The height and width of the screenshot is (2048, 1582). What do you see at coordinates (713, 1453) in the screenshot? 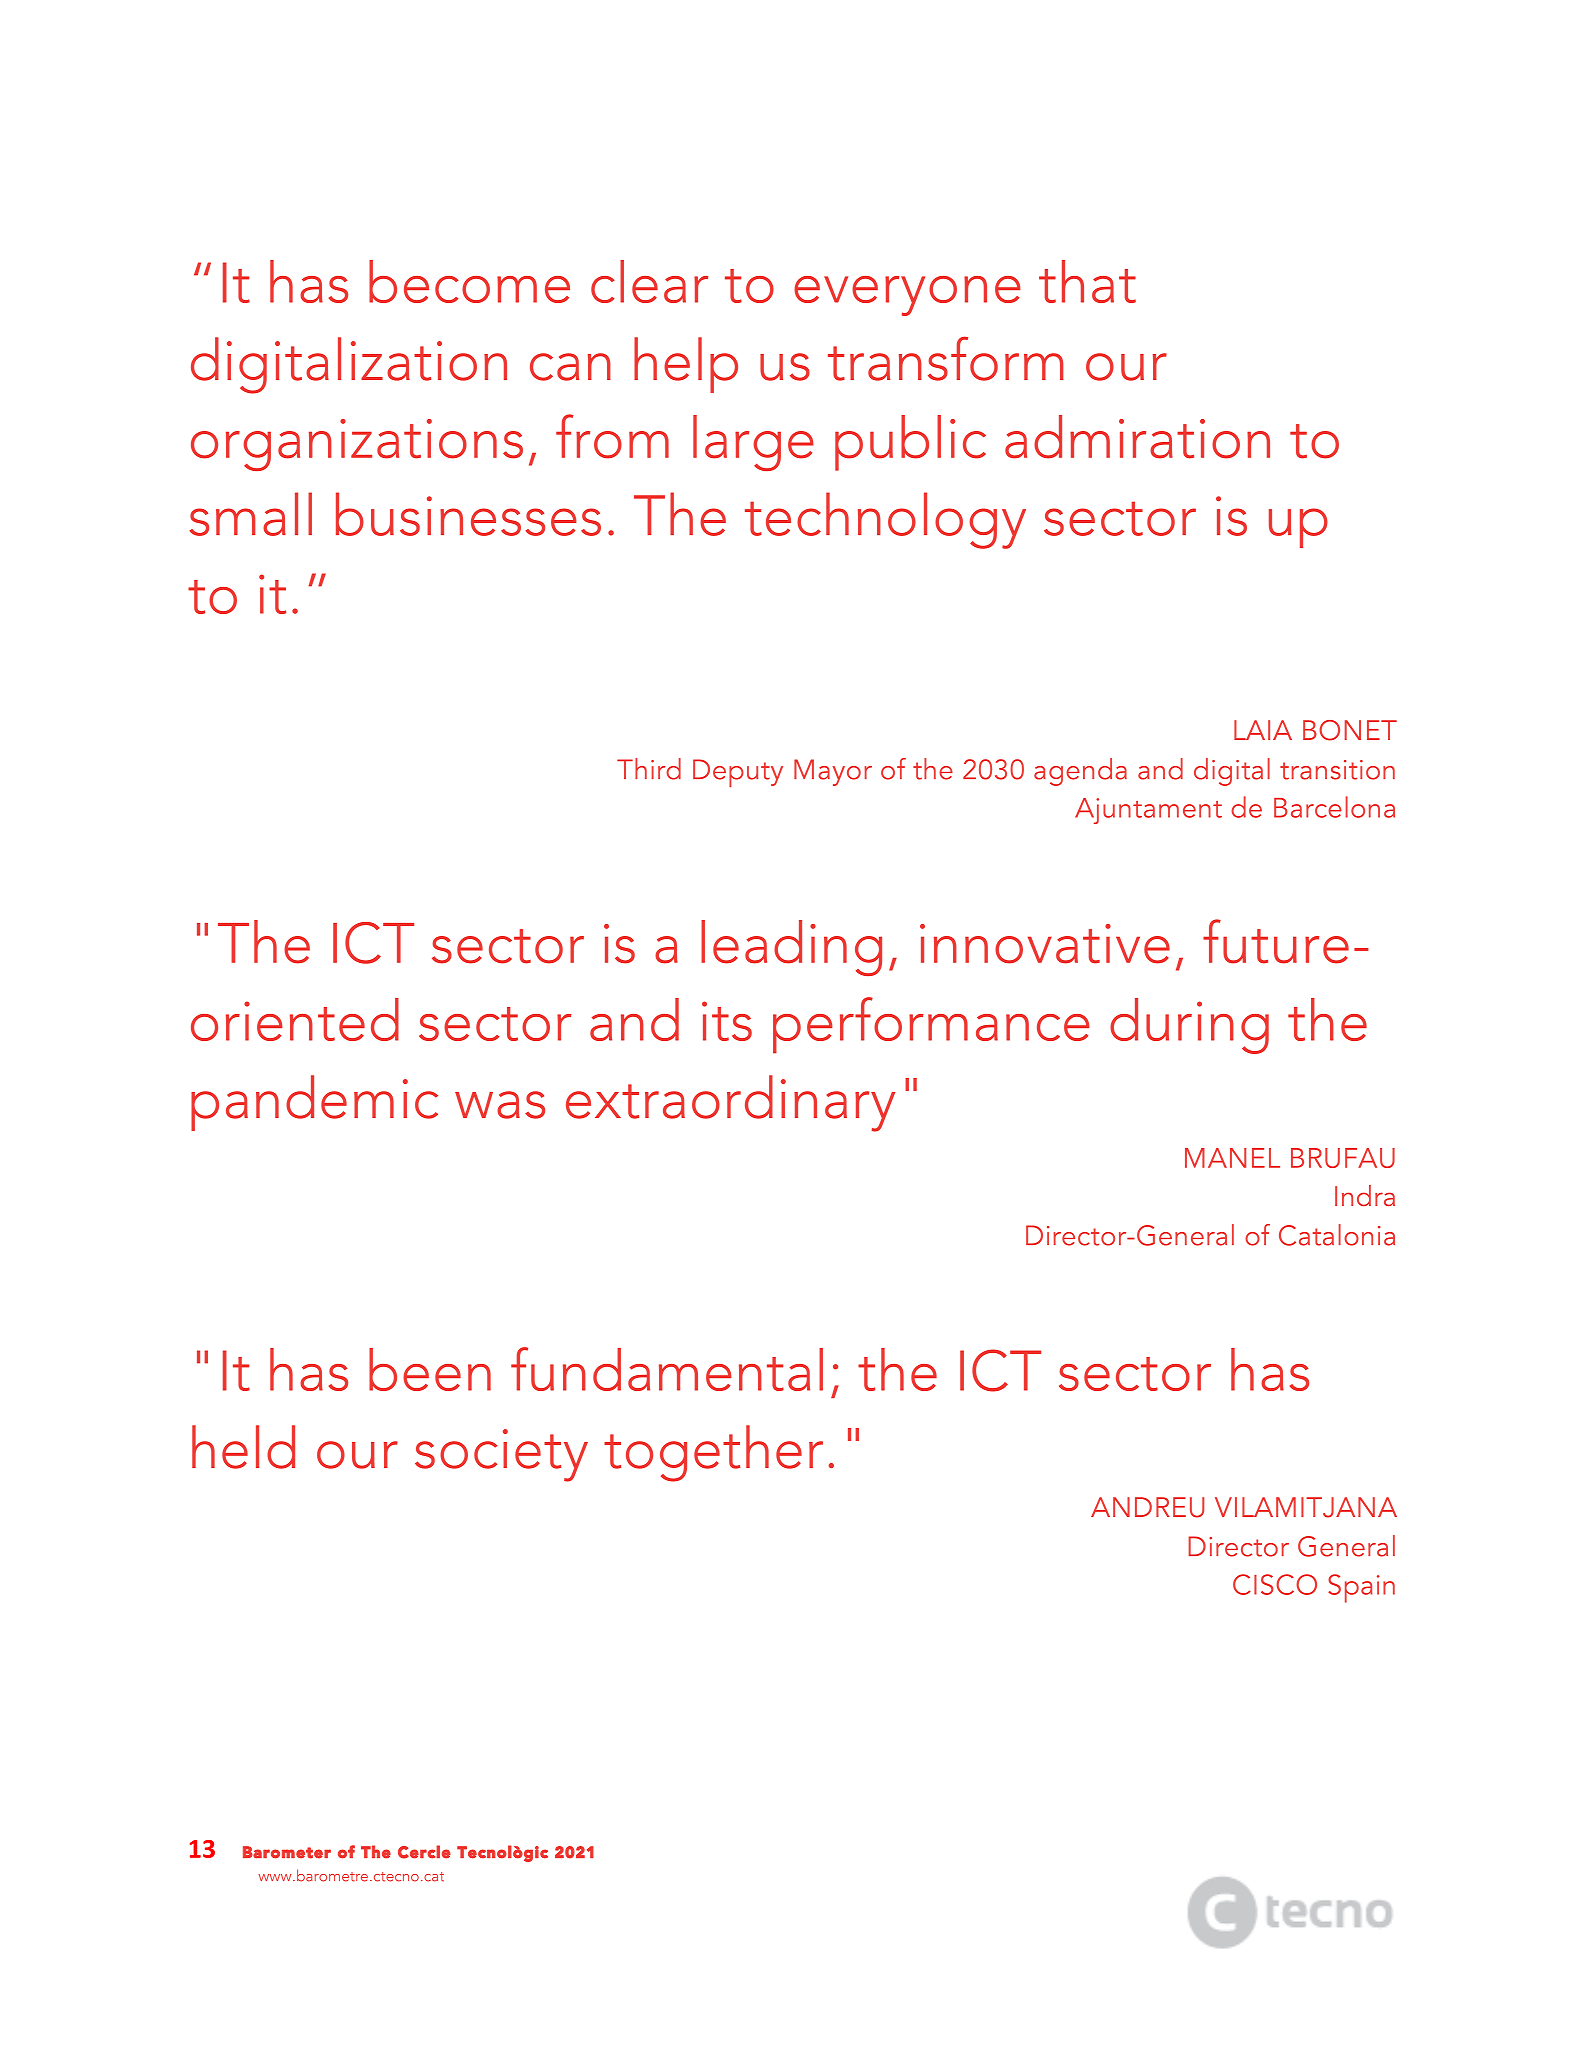
I see `together` at bounding box center [713, 1453].
